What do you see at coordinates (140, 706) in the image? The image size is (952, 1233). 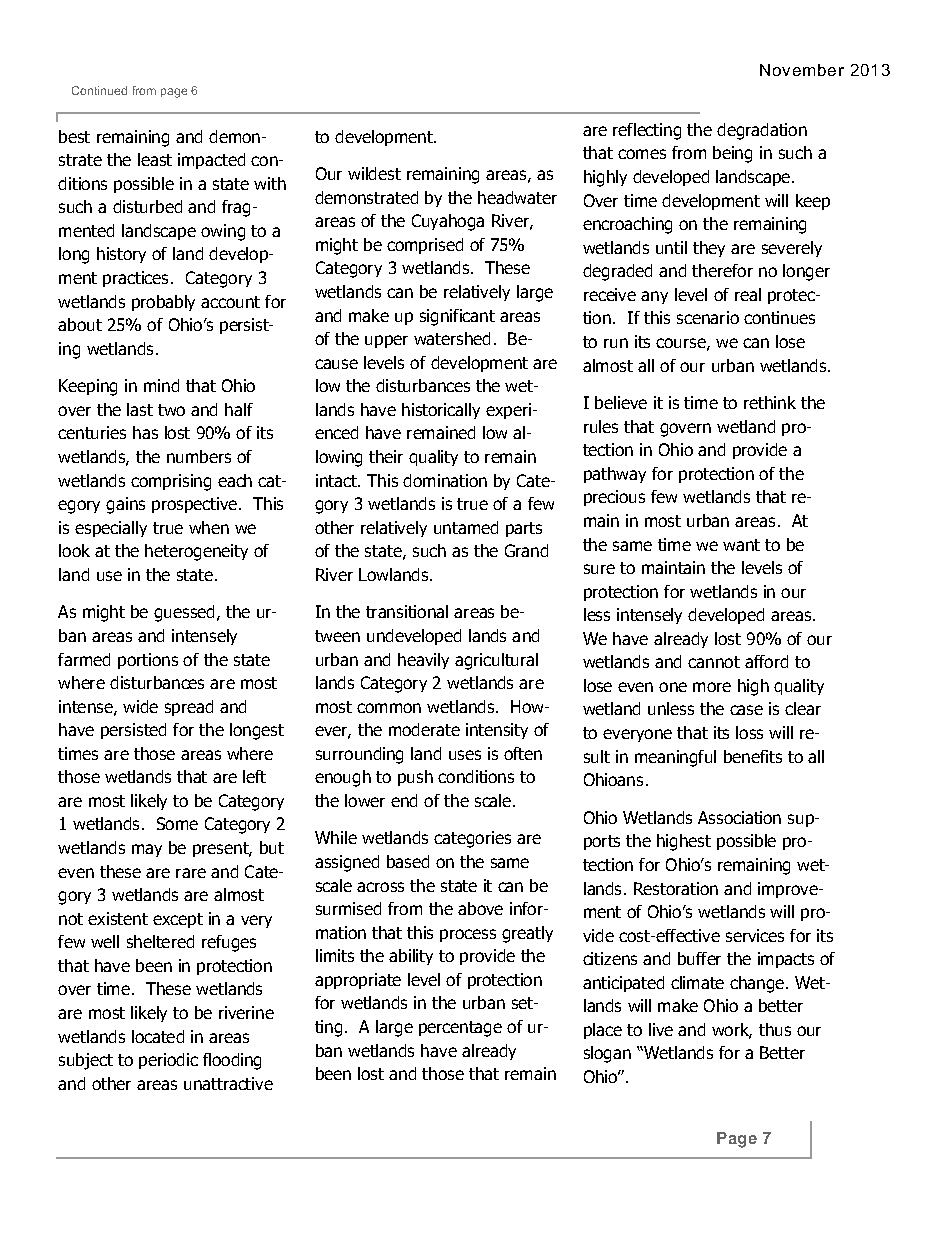 I see `wide` at bounding box center [140, 706].
